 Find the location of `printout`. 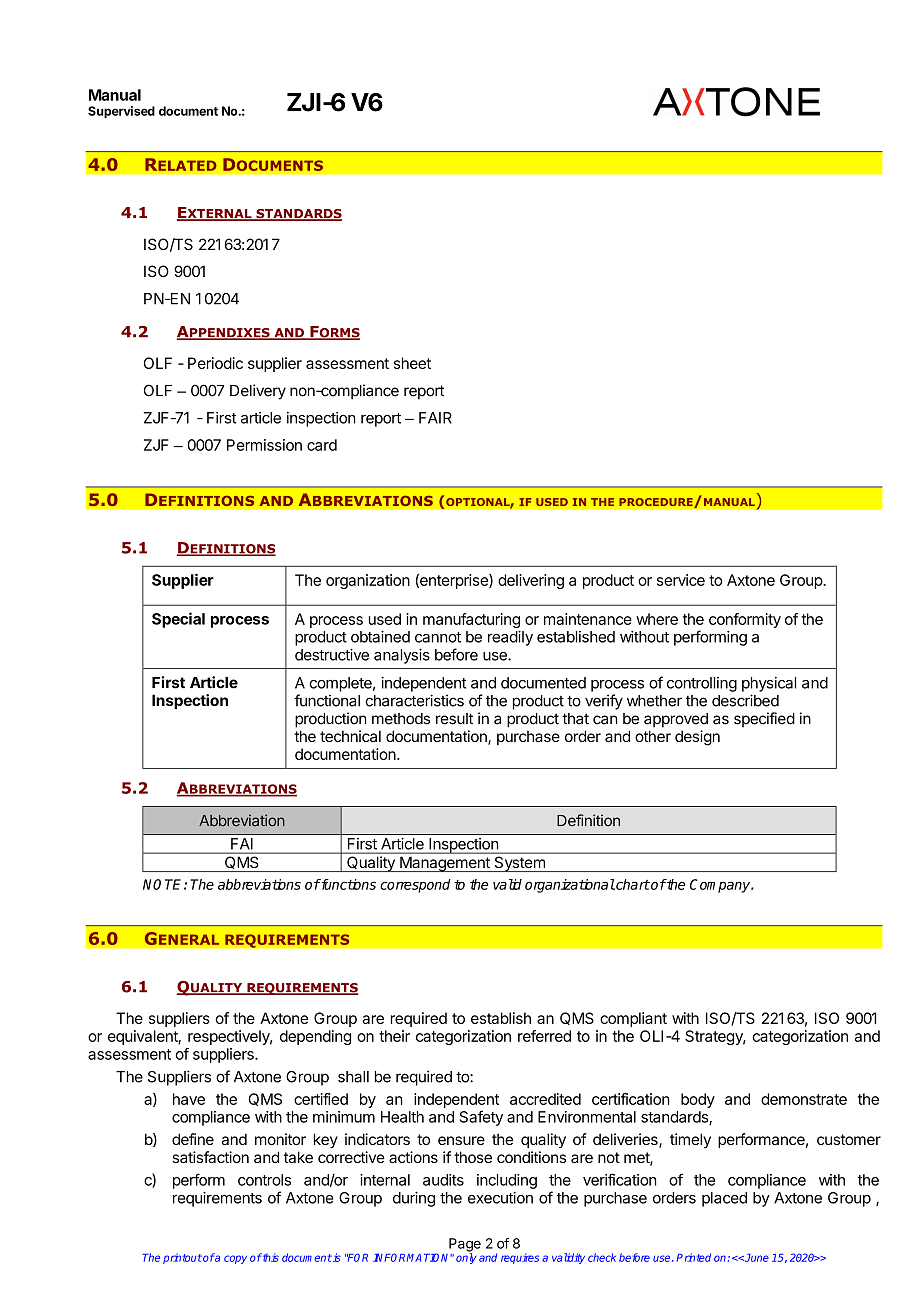

printout is located at coordinates (182, 1258).
